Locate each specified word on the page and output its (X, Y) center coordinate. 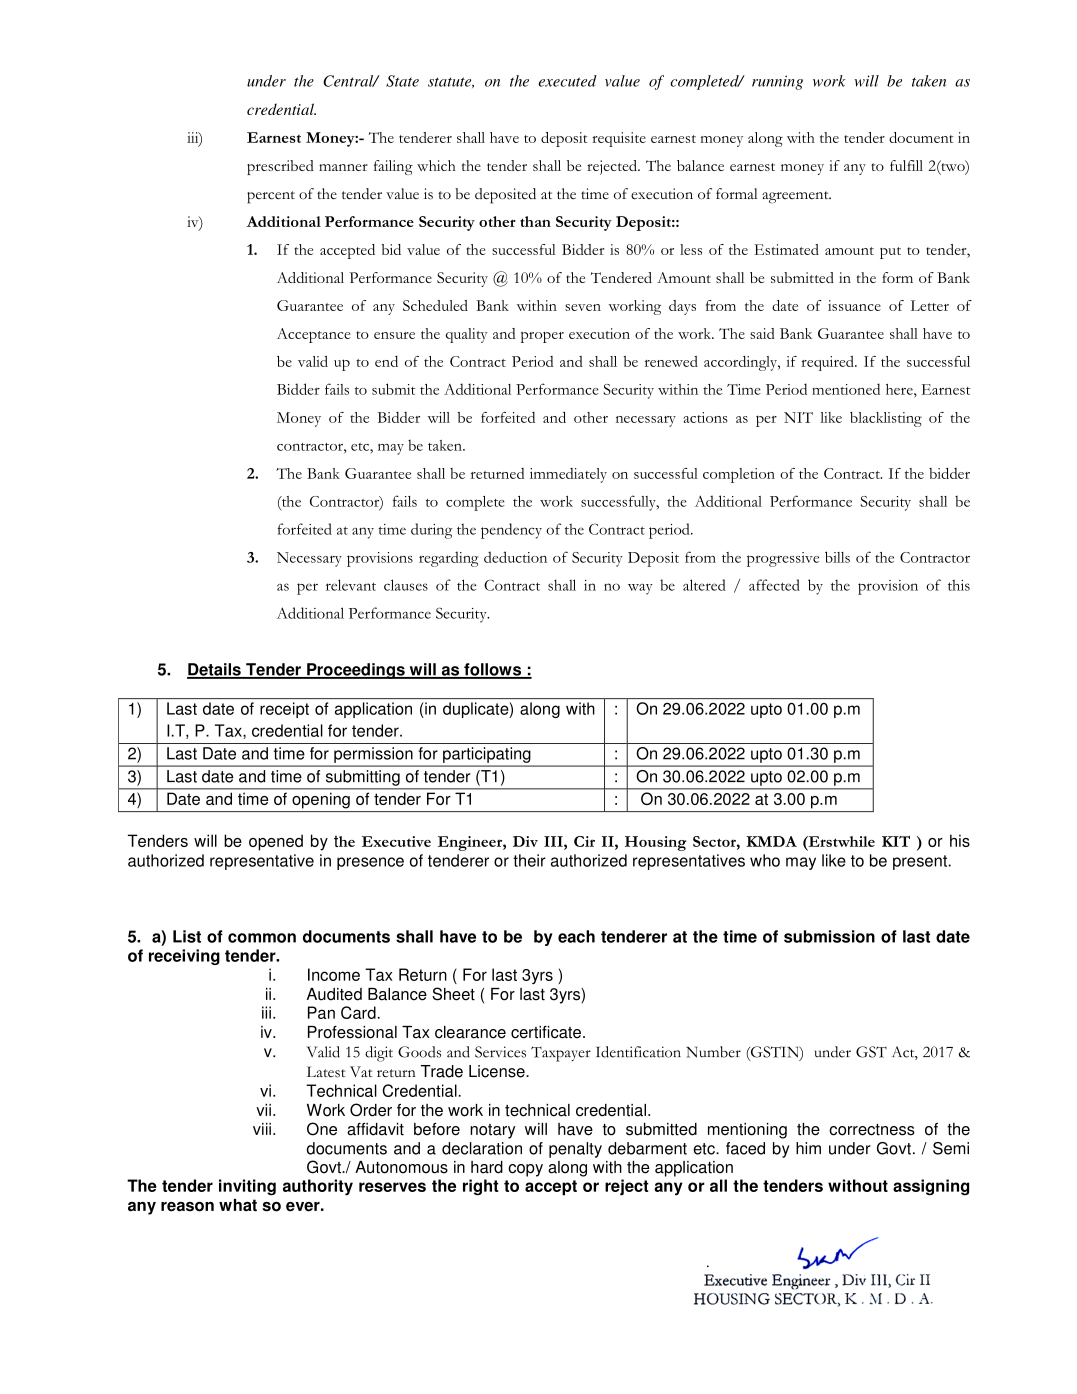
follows (493, 670)
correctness (872, 1130)
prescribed (280, 167)
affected (774, 585)
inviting (247, 1187)
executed (567, 81)
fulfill (906, 165)
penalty (575, 1150)
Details (215, 670)
